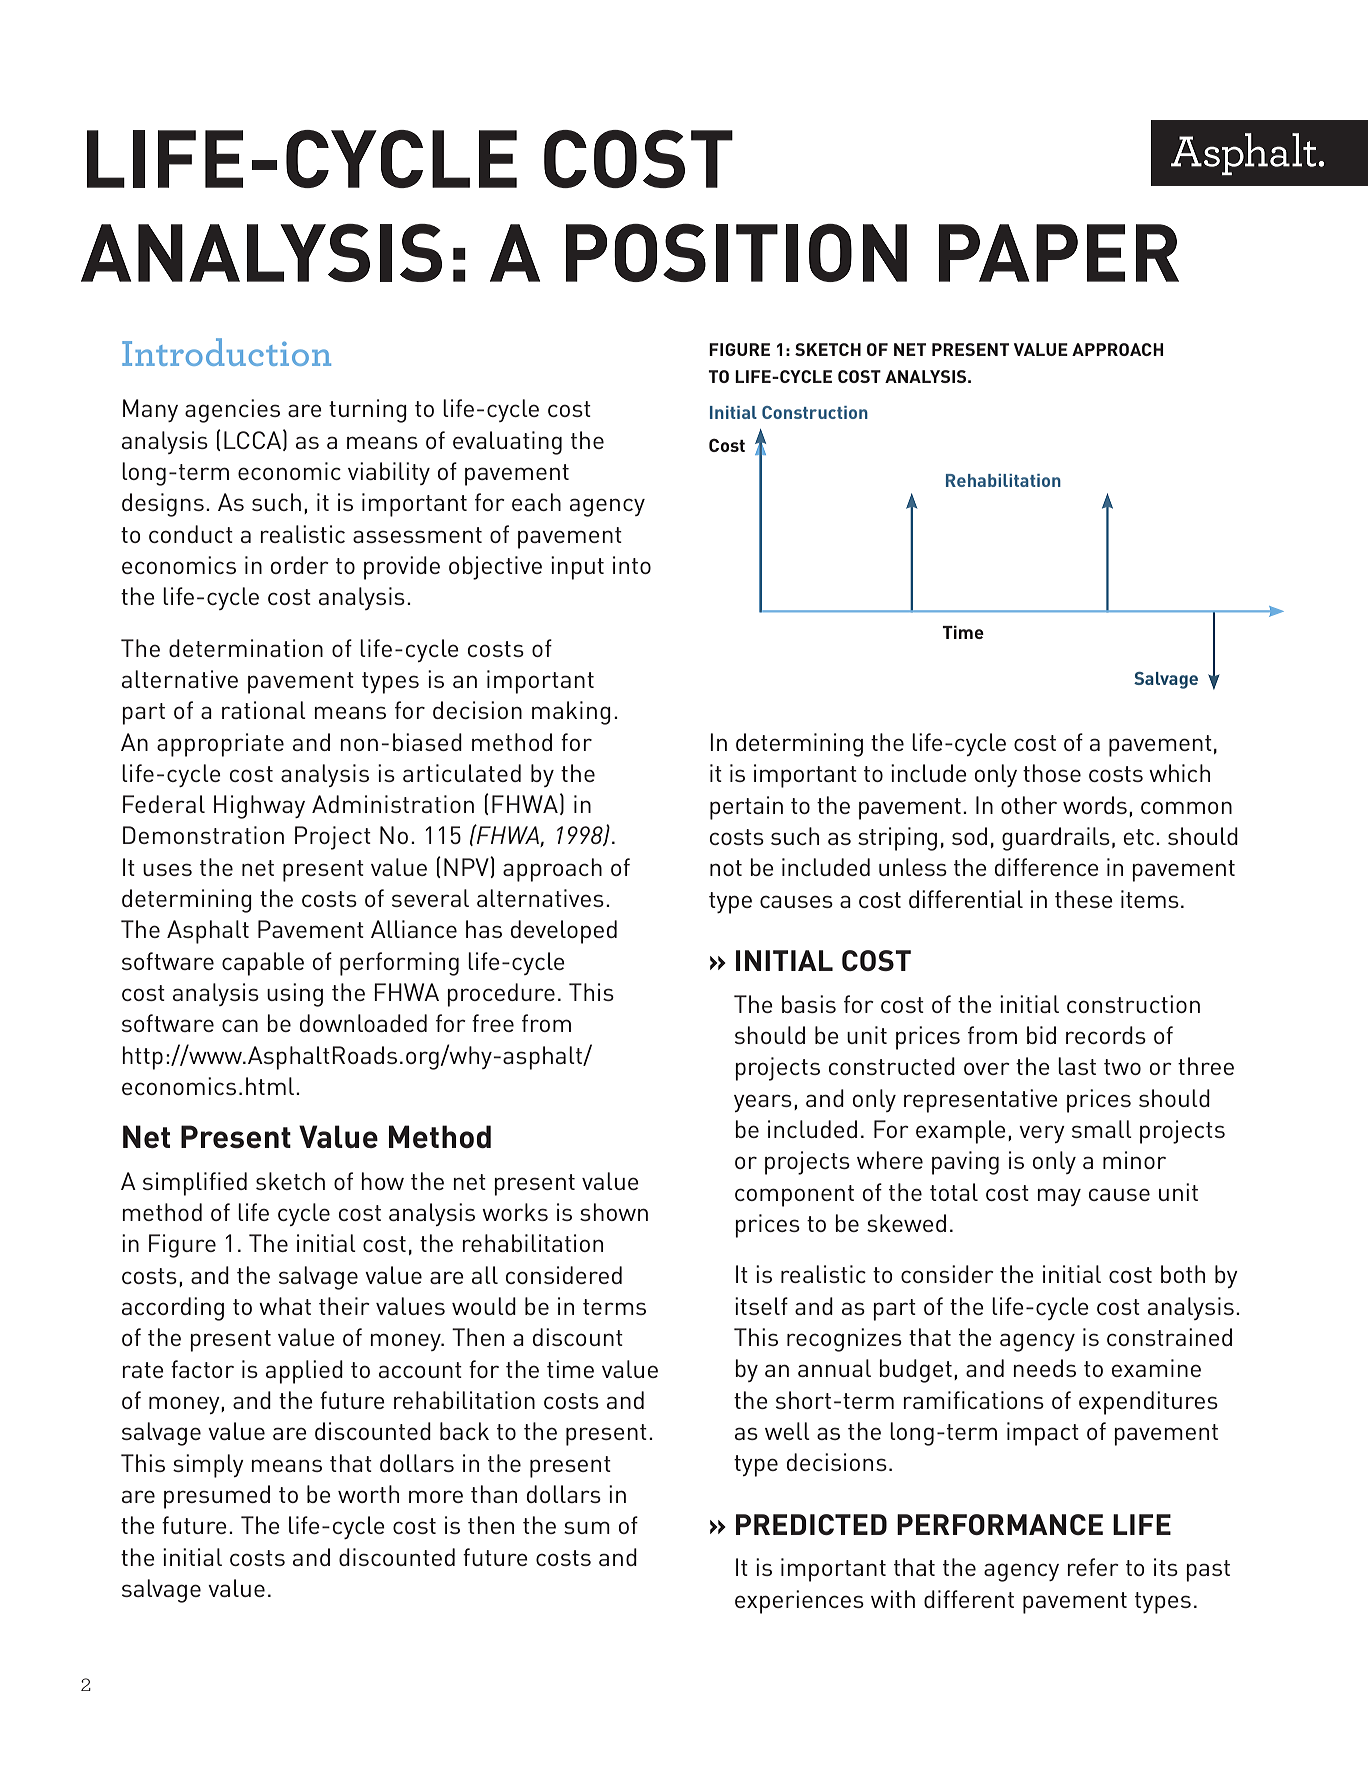  Describe the element at coordinates (726, 868) in the screenshot. I see `not` at that location.
